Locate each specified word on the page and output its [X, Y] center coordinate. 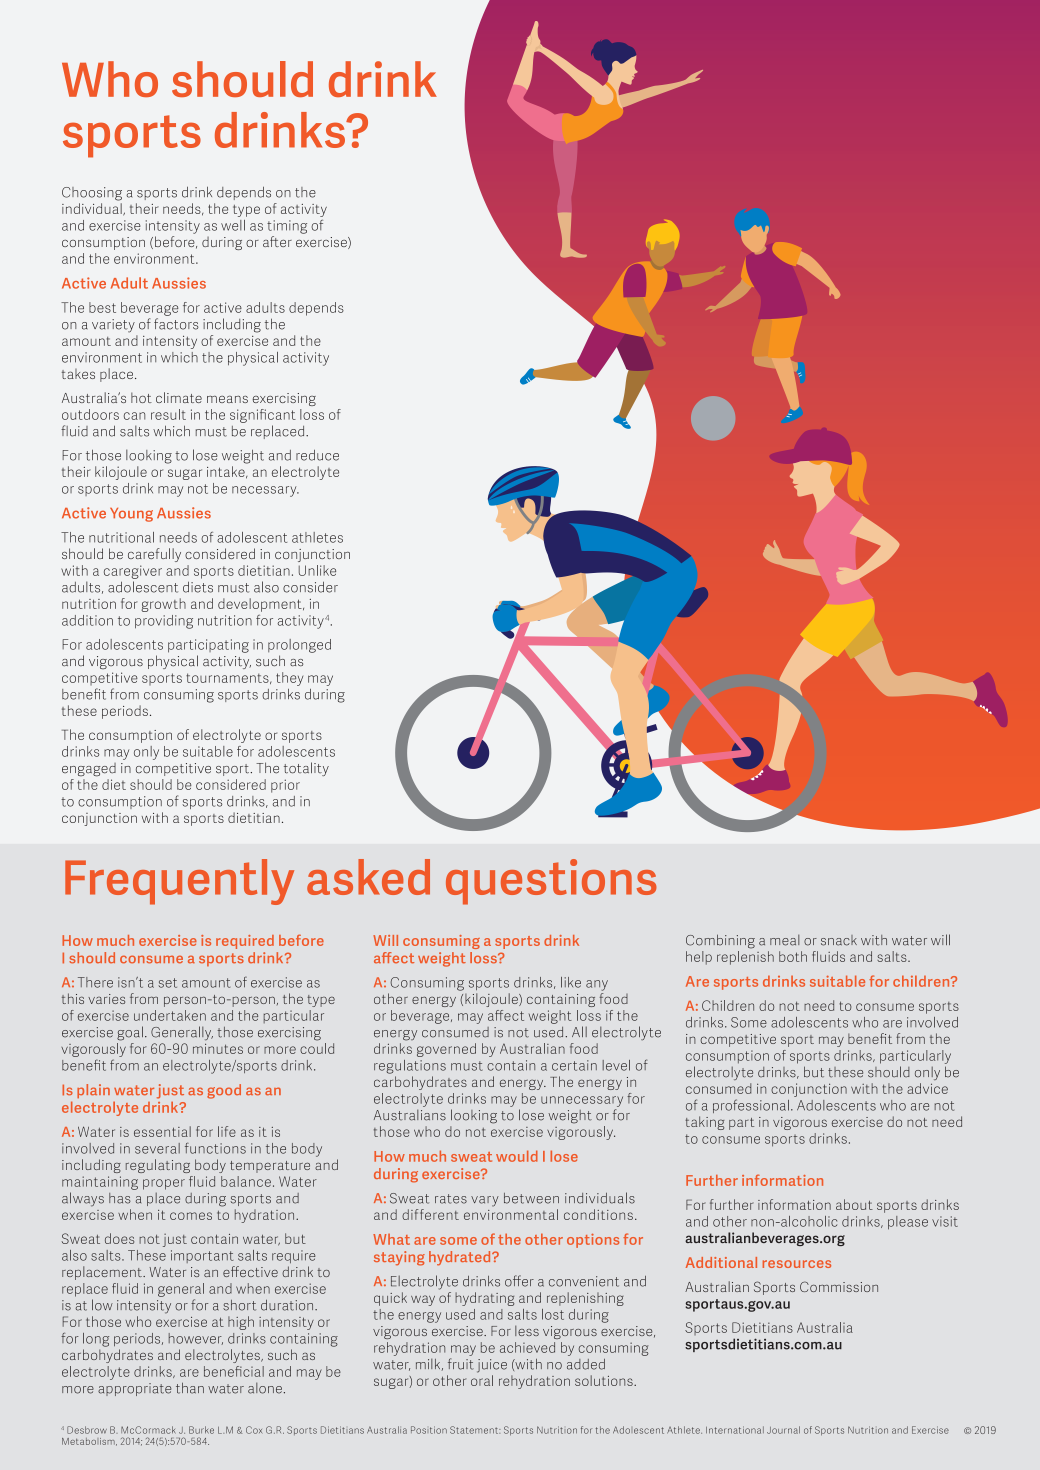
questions [551, 882]
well [233, 225]
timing [287, 227]
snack [839, 940]
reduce [317, 455]
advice [927, 1088]
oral [482, 1380]
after [277, 241]
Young [131, 515]
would [517, 1156]
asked [368, 877]
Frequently [179, 882]
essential [162, 1131]
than [190, 1388]
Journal [783, 1430]
